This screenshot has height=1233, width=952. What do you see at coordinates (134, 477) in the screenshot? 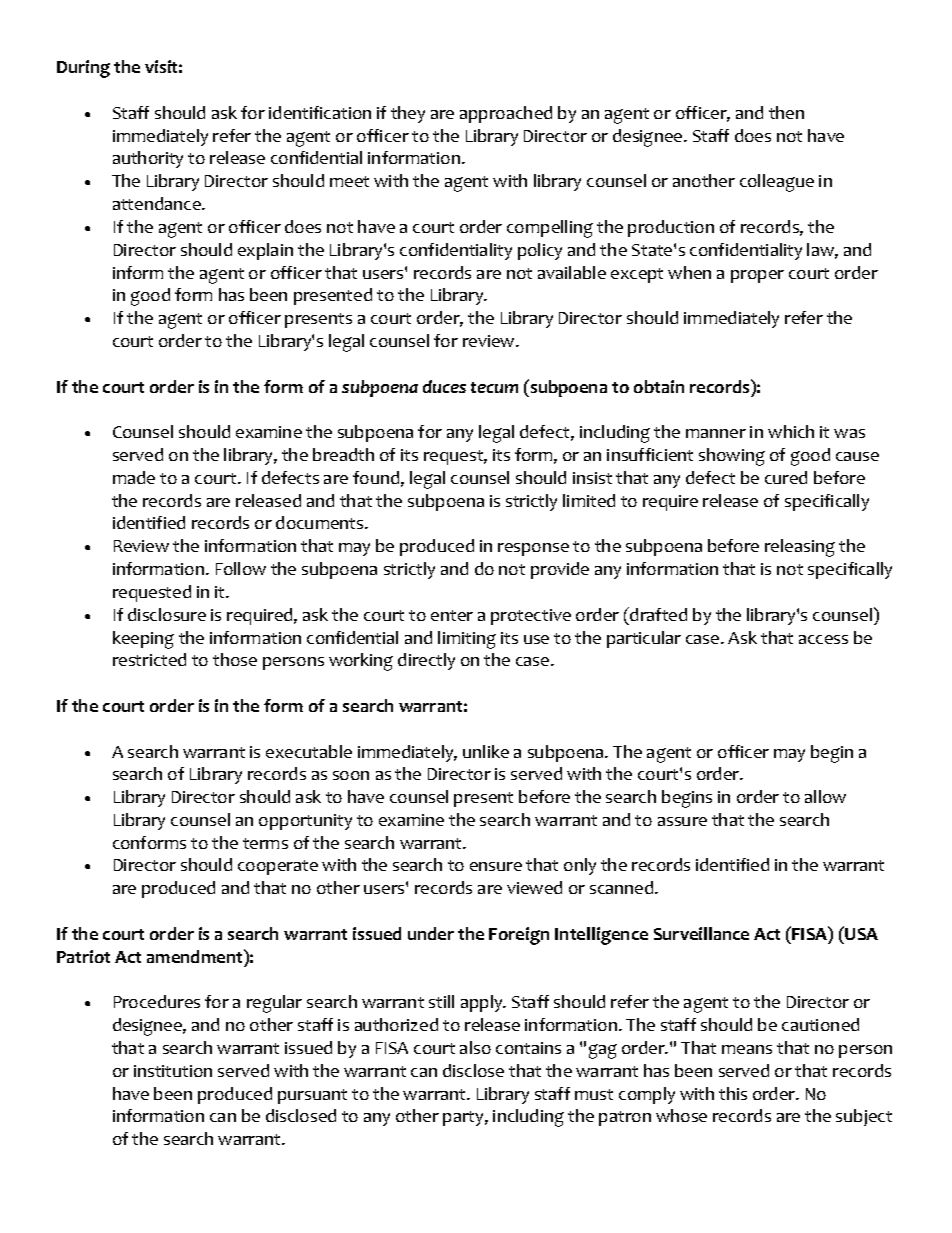
I see `made` at bounding box center [134, 477].
